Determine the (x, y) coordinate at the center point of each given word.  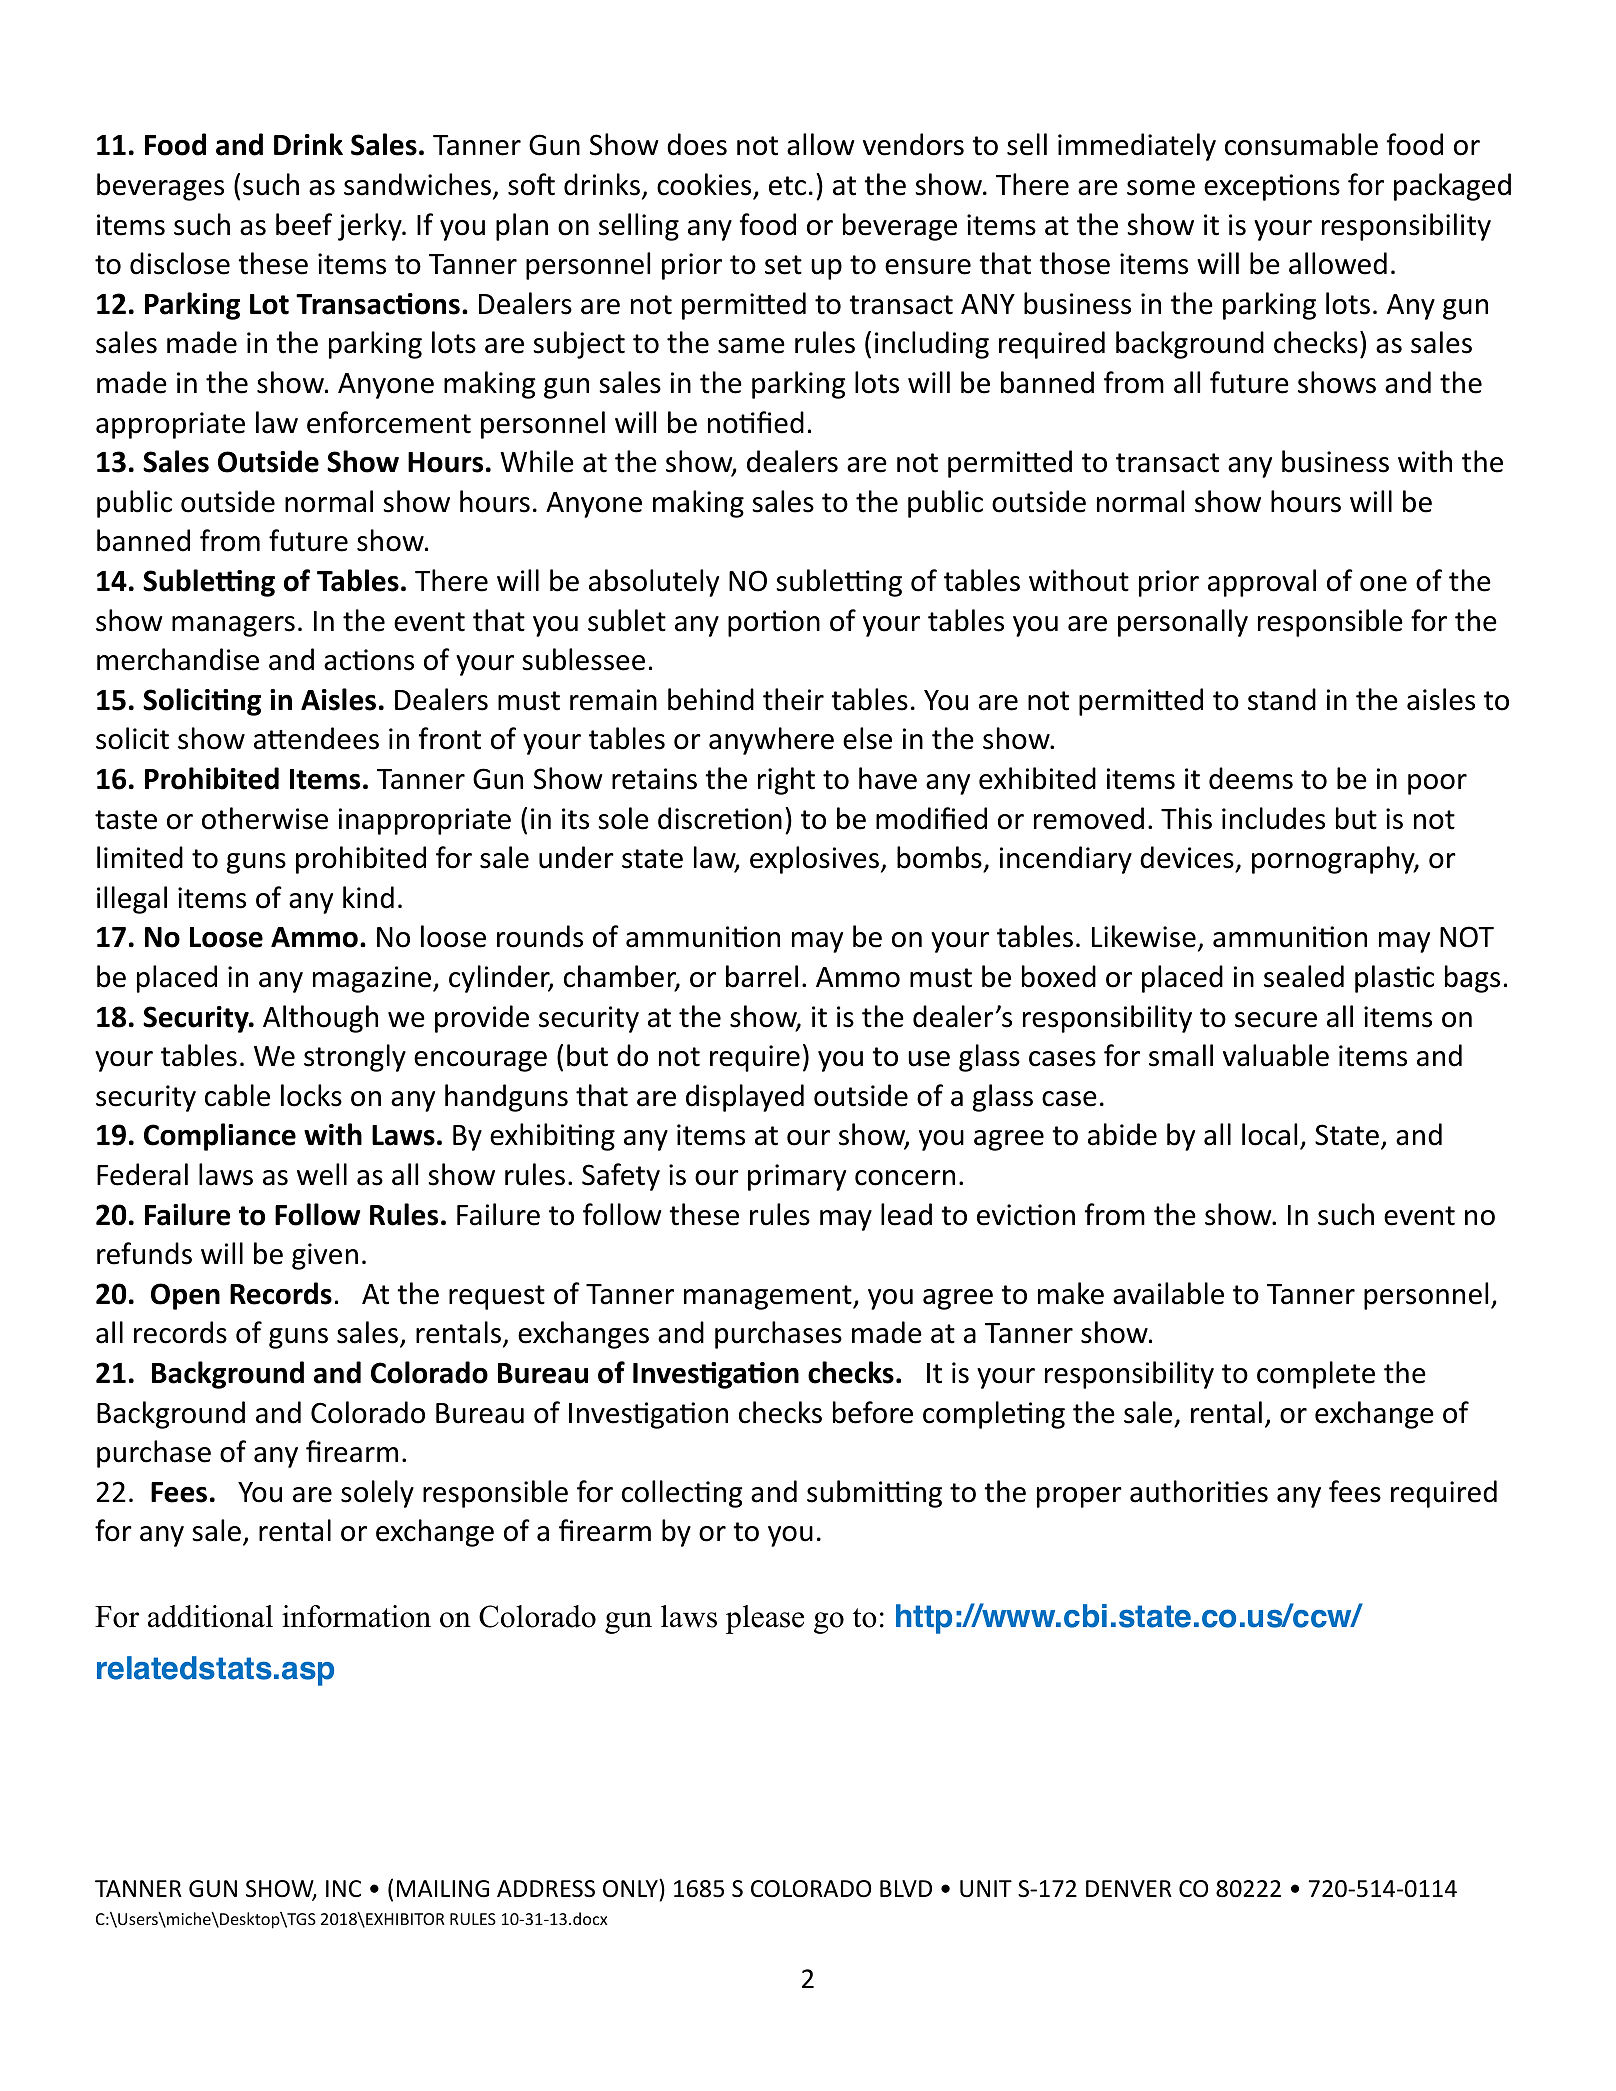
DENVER (1129, 1888)
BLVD (906, 1888)
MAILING (443, 1889)
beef (304, 224)
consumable (1301, 144)
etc (787, 186)
